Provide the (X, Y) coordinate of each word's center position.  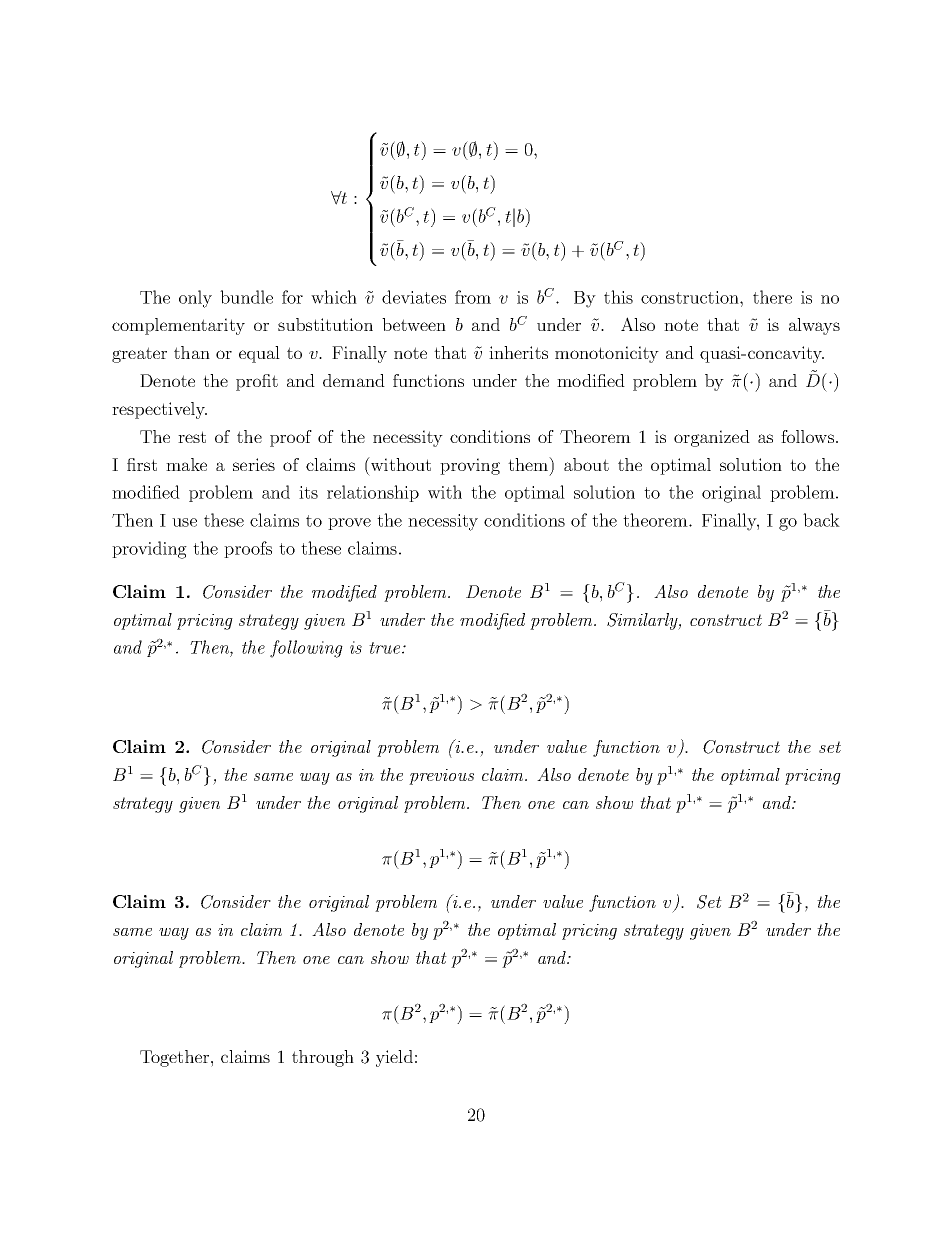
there (772, 297)
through (323, 1058)
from (473, 297)
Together (176, 1058)
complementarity (178, 326)
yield (394, 1058)
